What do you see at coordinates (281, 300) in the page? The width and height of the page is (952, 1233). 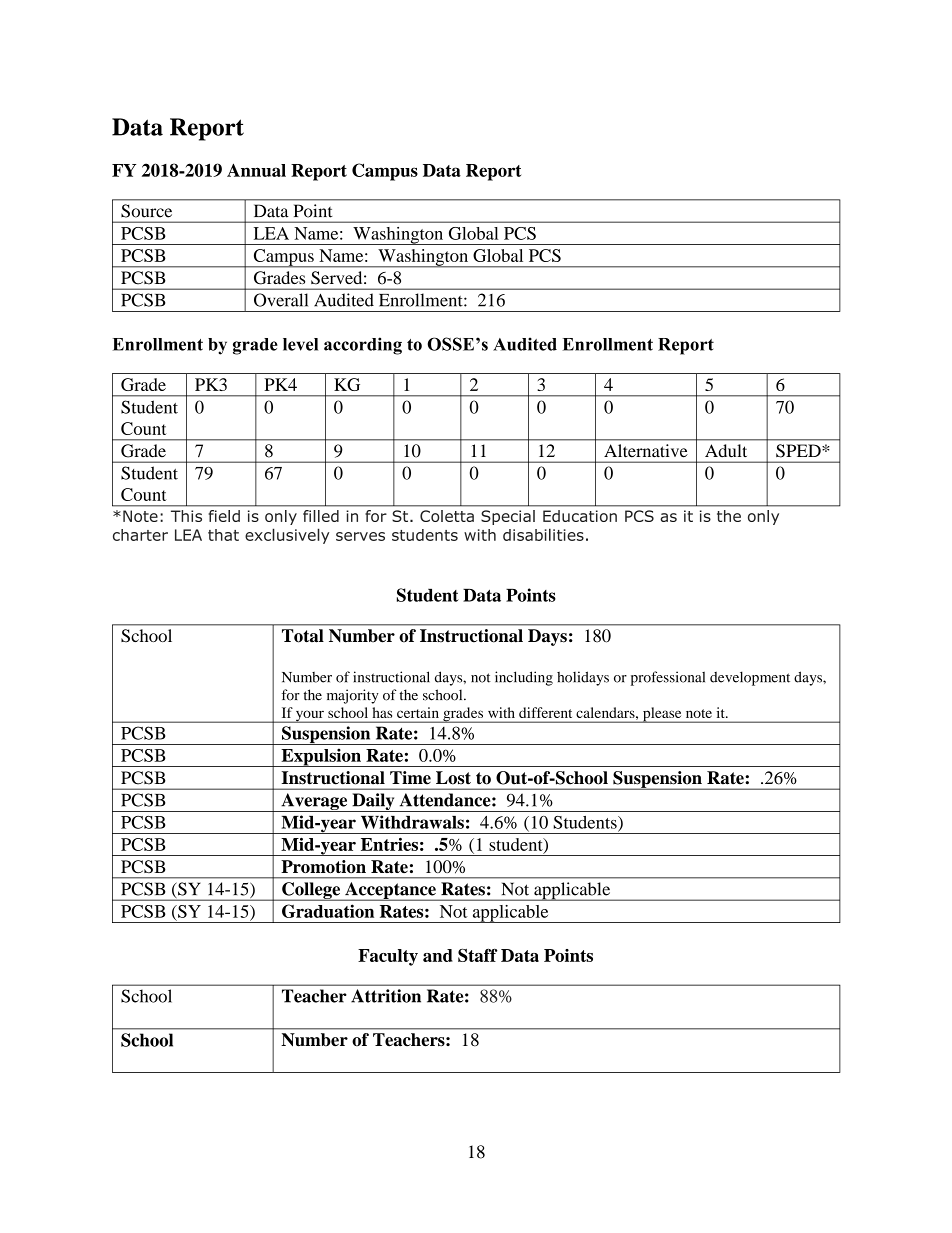 I see `Overall` at bounding box center [281, 300].
